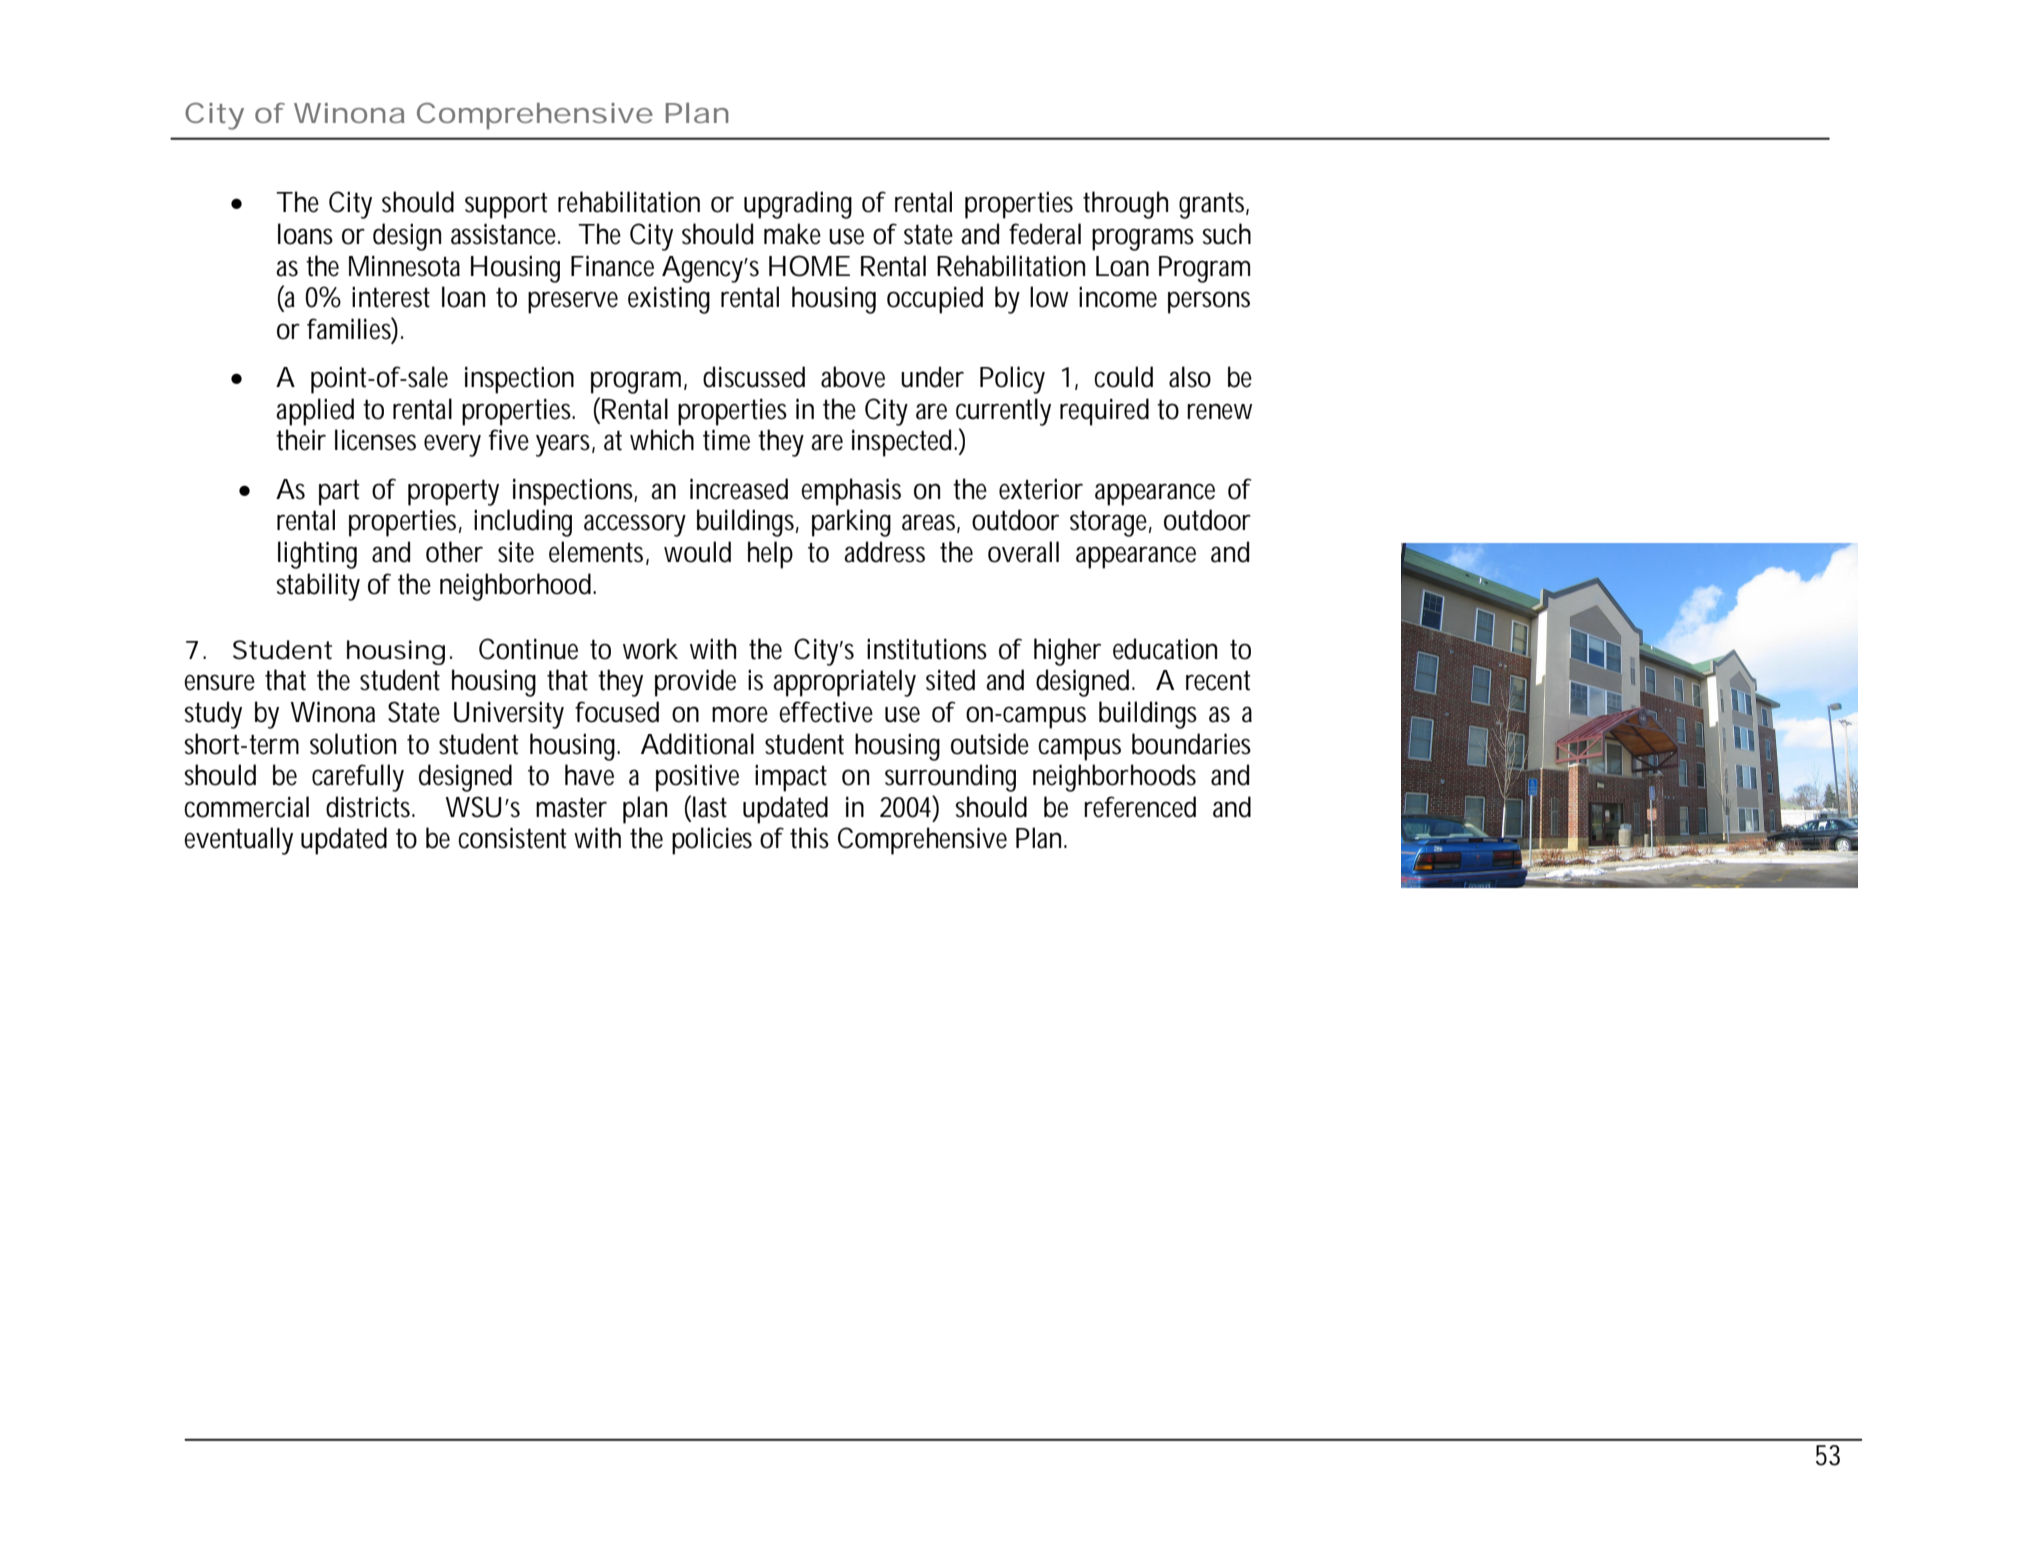 Image resolution: width=2026 pixels, height=1565 pixels. Describe the element at coordinates (1104, 412) in the document. I see `required` at that location.
